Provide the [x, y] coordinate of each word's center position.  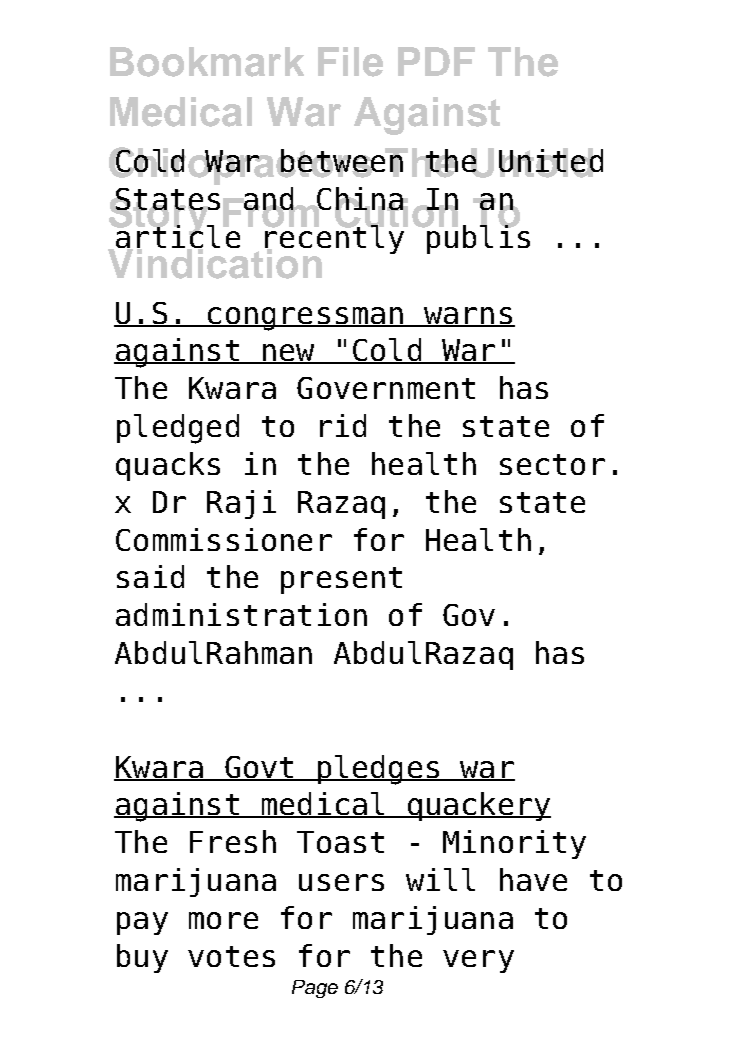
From [272, 212]
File [350, 62]
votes [231, 956]
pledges [378, 770]
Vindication [216, 262]
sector [552, 464]
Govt [259, 768]
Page [315, 989]
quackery [478, 806]
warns [467, 317]
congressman [305, 319]
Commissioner [224, 539]
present [341, 580]
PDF [436, 61]
